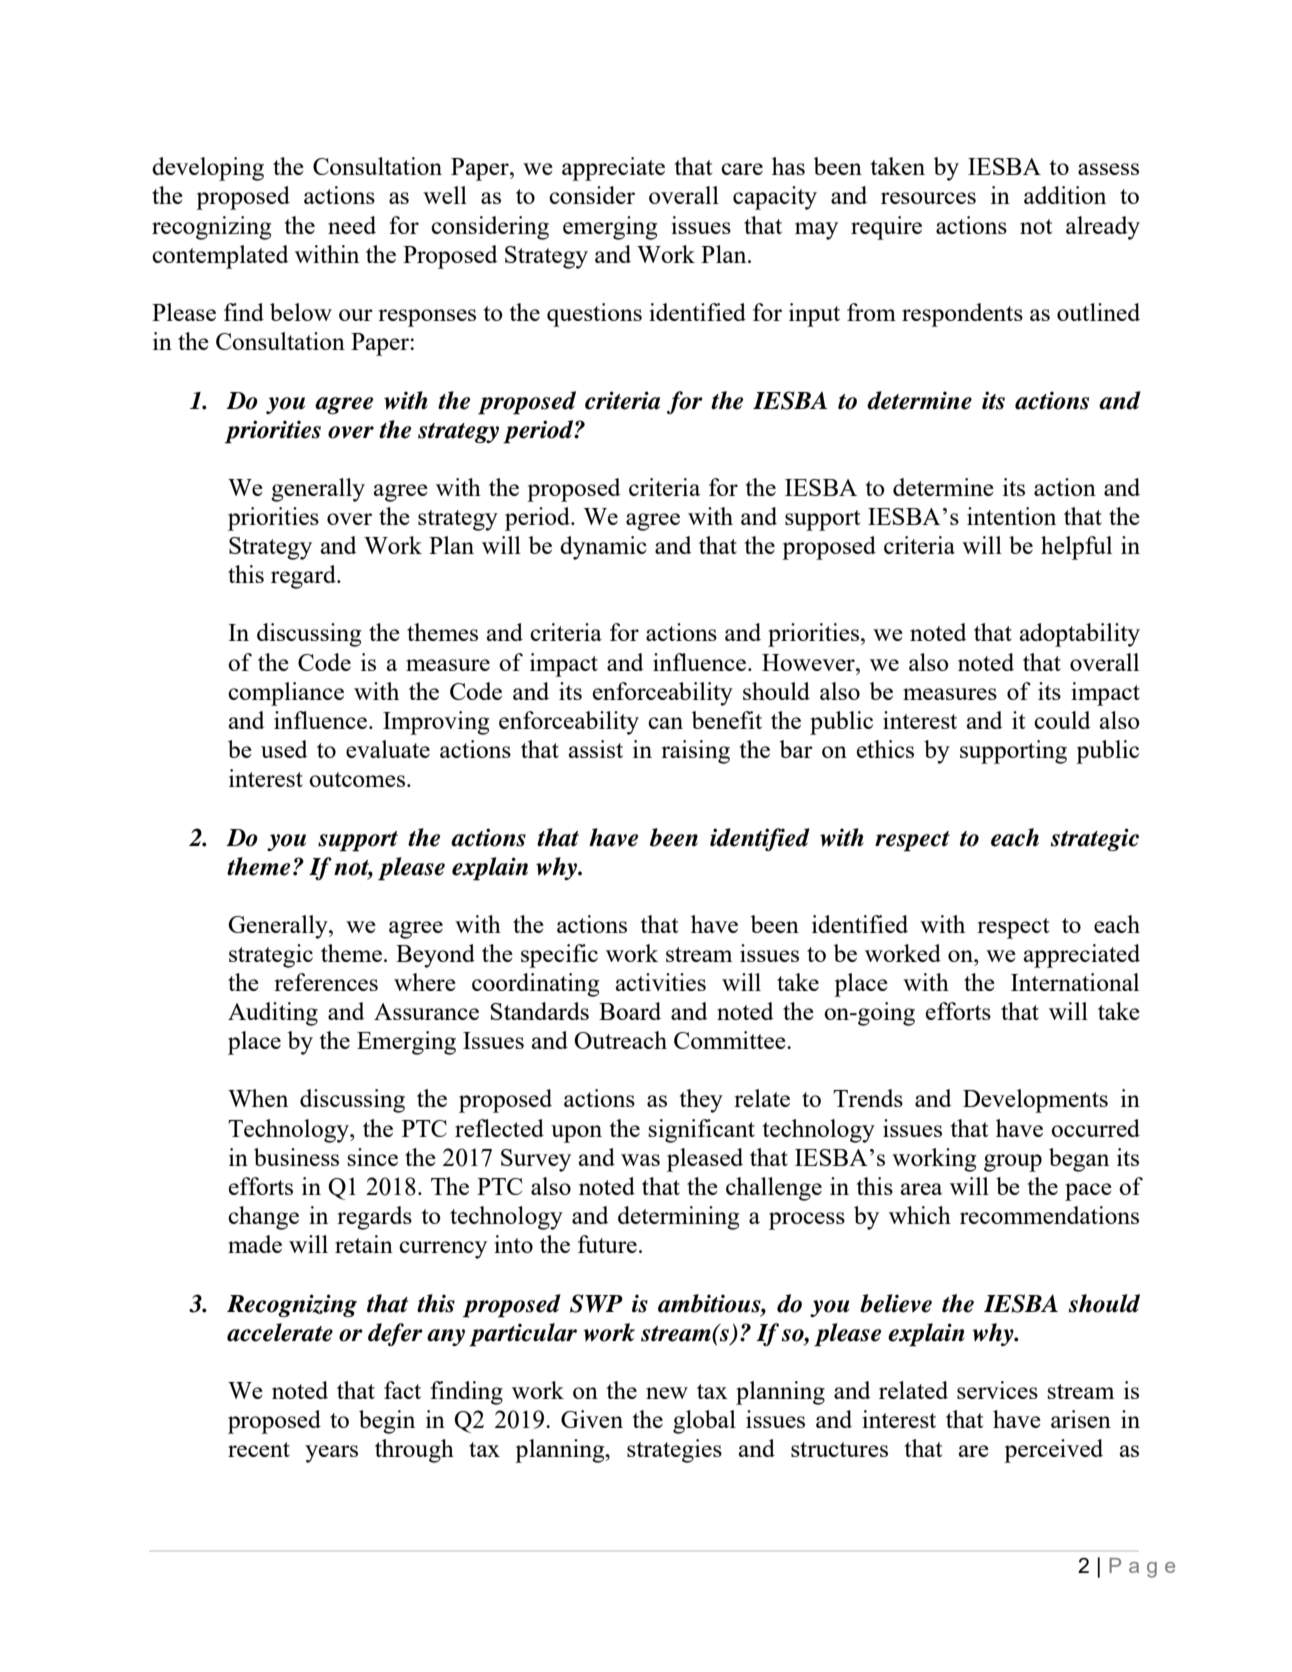  What do you see at coordinates (1065, 195) in the screenshot?
I see `addition` at bounding box center [1065, 195].
